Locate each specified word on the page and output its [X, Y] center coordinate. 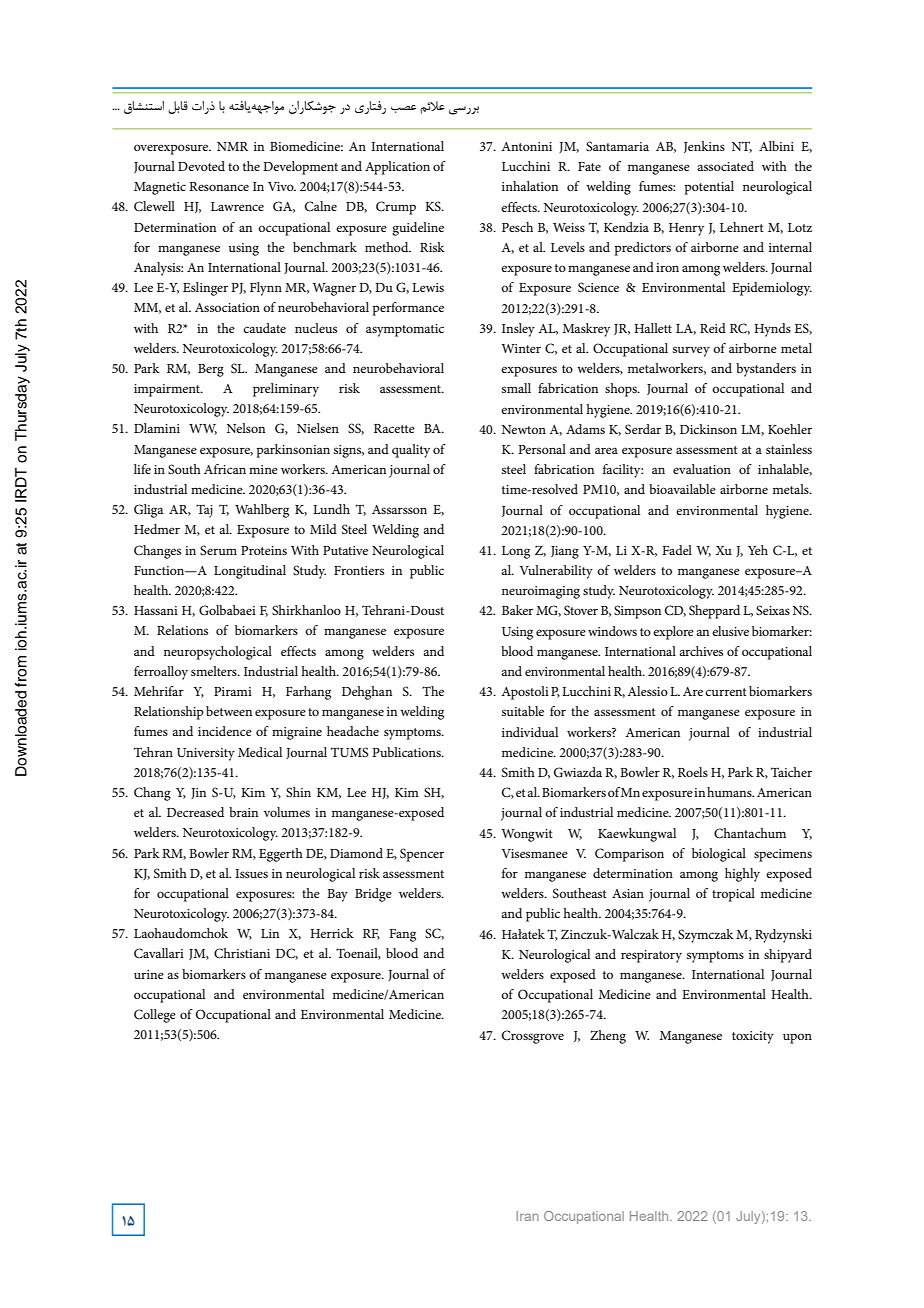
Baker [517, 610]
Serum [218, 550]
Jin [198, 793]
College [155, 1016]
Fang [402, 935]
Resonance [219, 186]
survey [691, 351]
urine [149, 974]
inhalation [530, 186]
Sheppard [714, 612]
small [516, 388]
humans [730, 792]
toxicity [753, 1037]
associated [725, 166]
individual [530, 732]
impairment [168, 390]
